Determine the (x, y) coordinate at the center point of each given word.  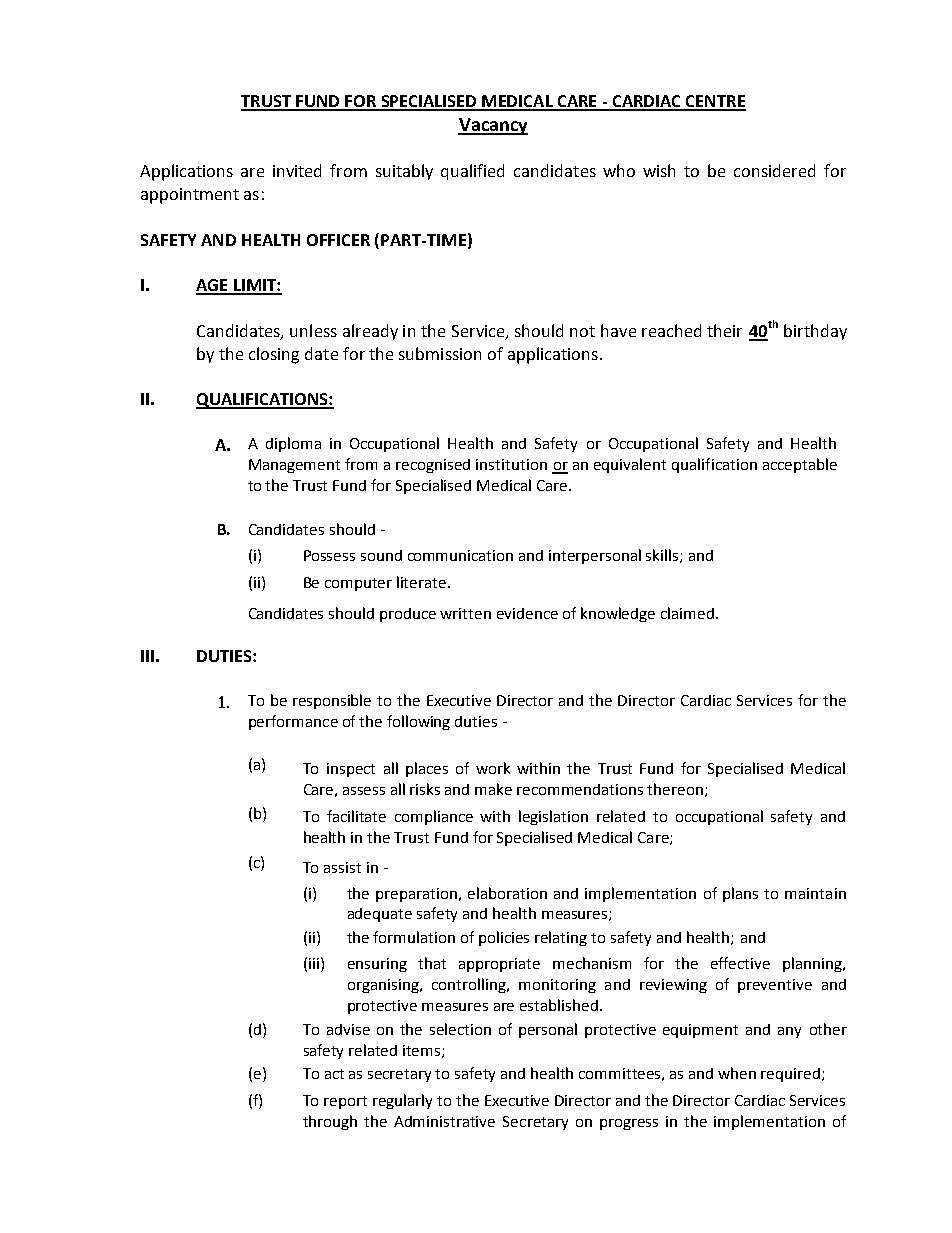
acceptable (800, 465)
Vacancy (493, 126)
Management (294, 466)
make (493, 789)
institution (511, 464)
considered (774, 170)
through (330, 1122)
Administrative (444, 1121)
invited (297, 170)
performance (293, 722)
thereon (675, 789)
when (737, 1073)
